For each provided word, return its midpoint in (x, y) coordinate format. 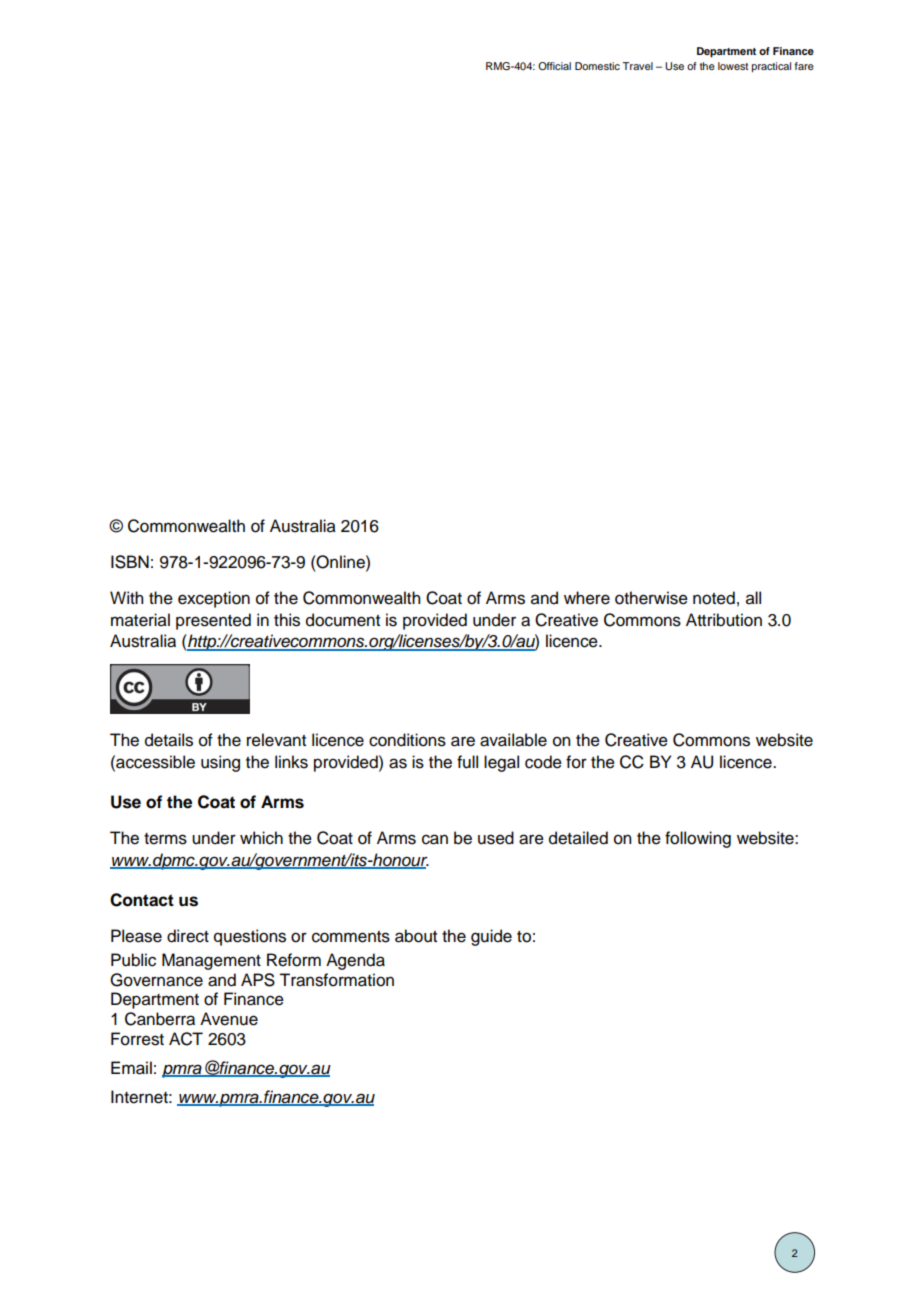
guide (491, 937)
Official (554, 66)
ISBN (130, 562)
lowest (733, 66)
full (467, 762)
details (169, 740)
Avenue (229, 1019)
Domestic (597, 66)
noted (714, 598)
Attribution (724, 620)
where (587, 598)
